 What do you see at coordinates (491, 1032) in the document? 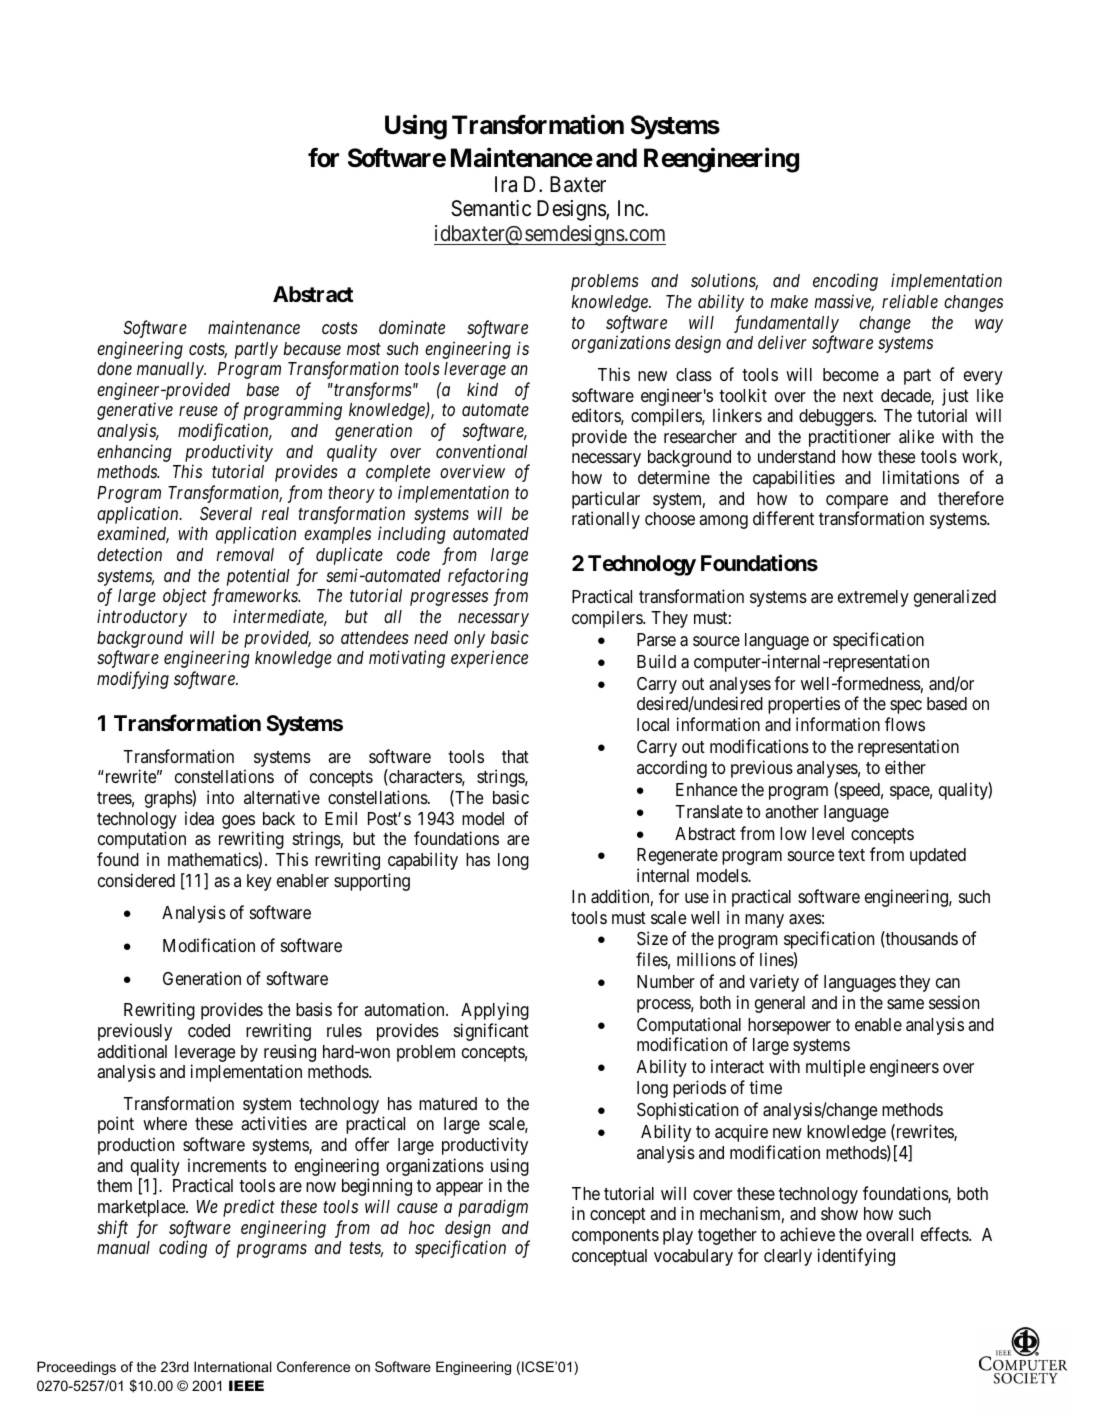
I see `significant` at bounding box center [491, 1032].
